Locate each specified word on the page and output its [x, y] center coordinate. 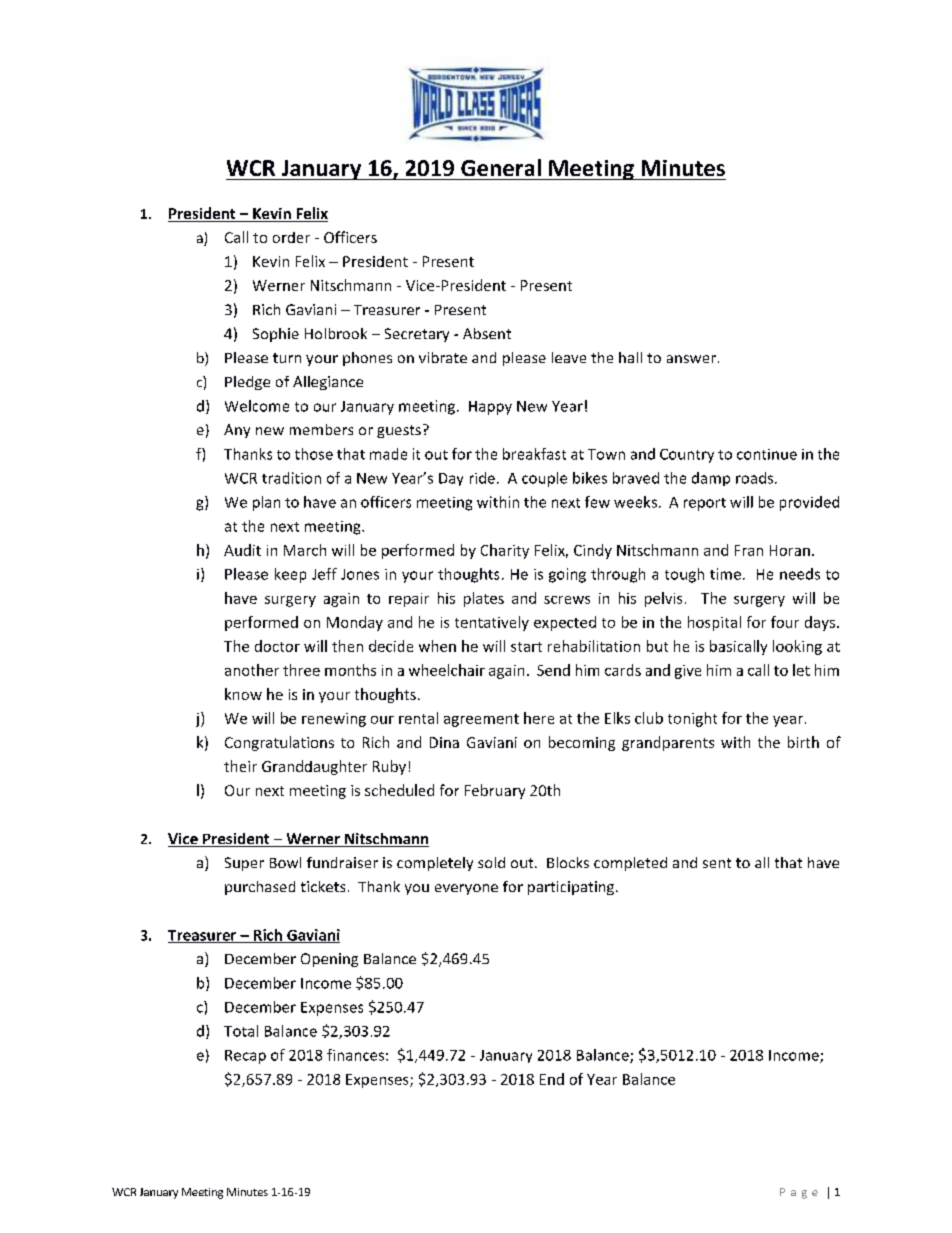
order [291, 237]
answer [691, 359]
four [785, 622]
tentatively [492, 623]
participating [572, 888]
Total [241, 1031]
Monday [355, 623]
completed [630, 864]
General [501, 167]
